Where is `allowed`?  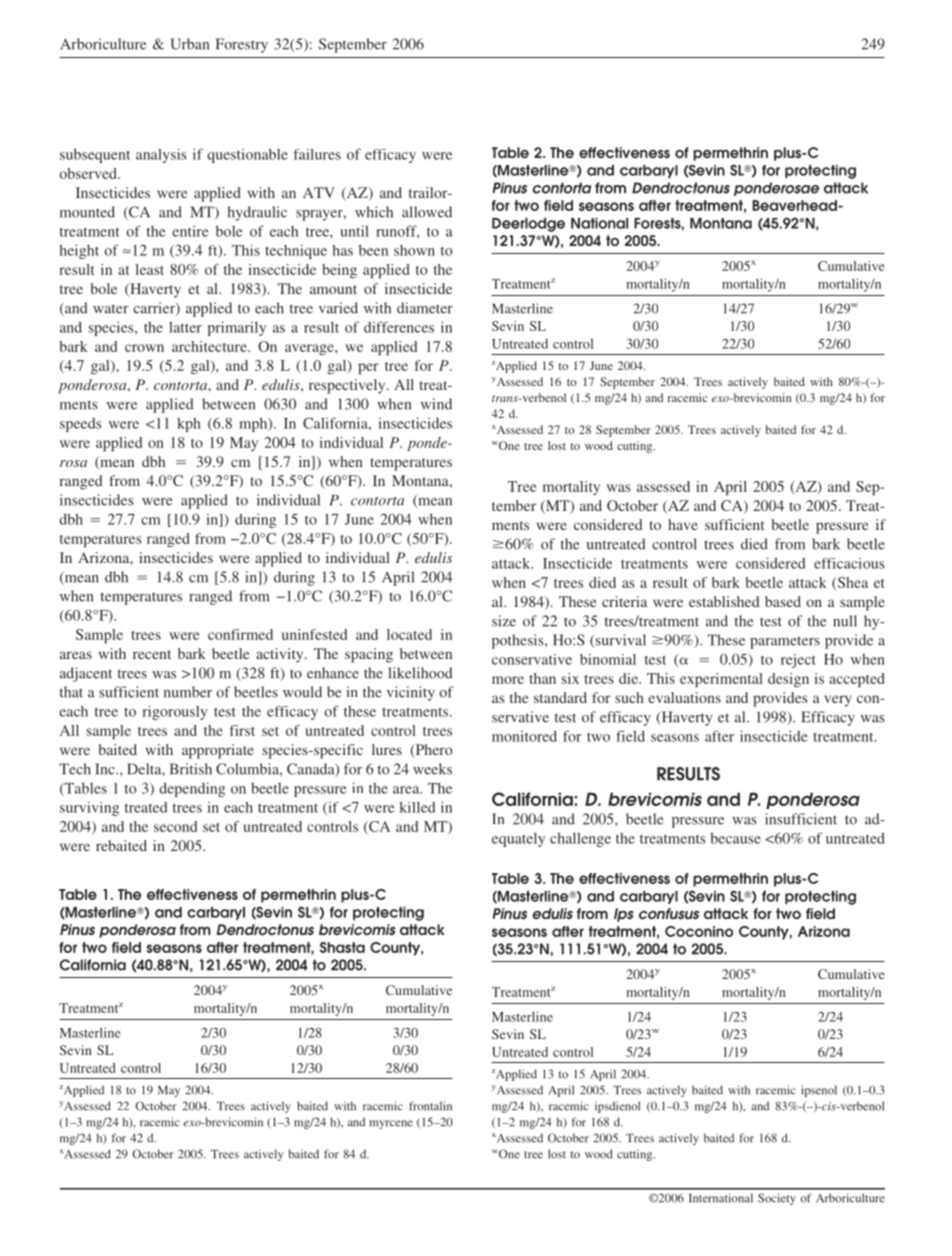
allowed is located at coordinates (427, 212).
